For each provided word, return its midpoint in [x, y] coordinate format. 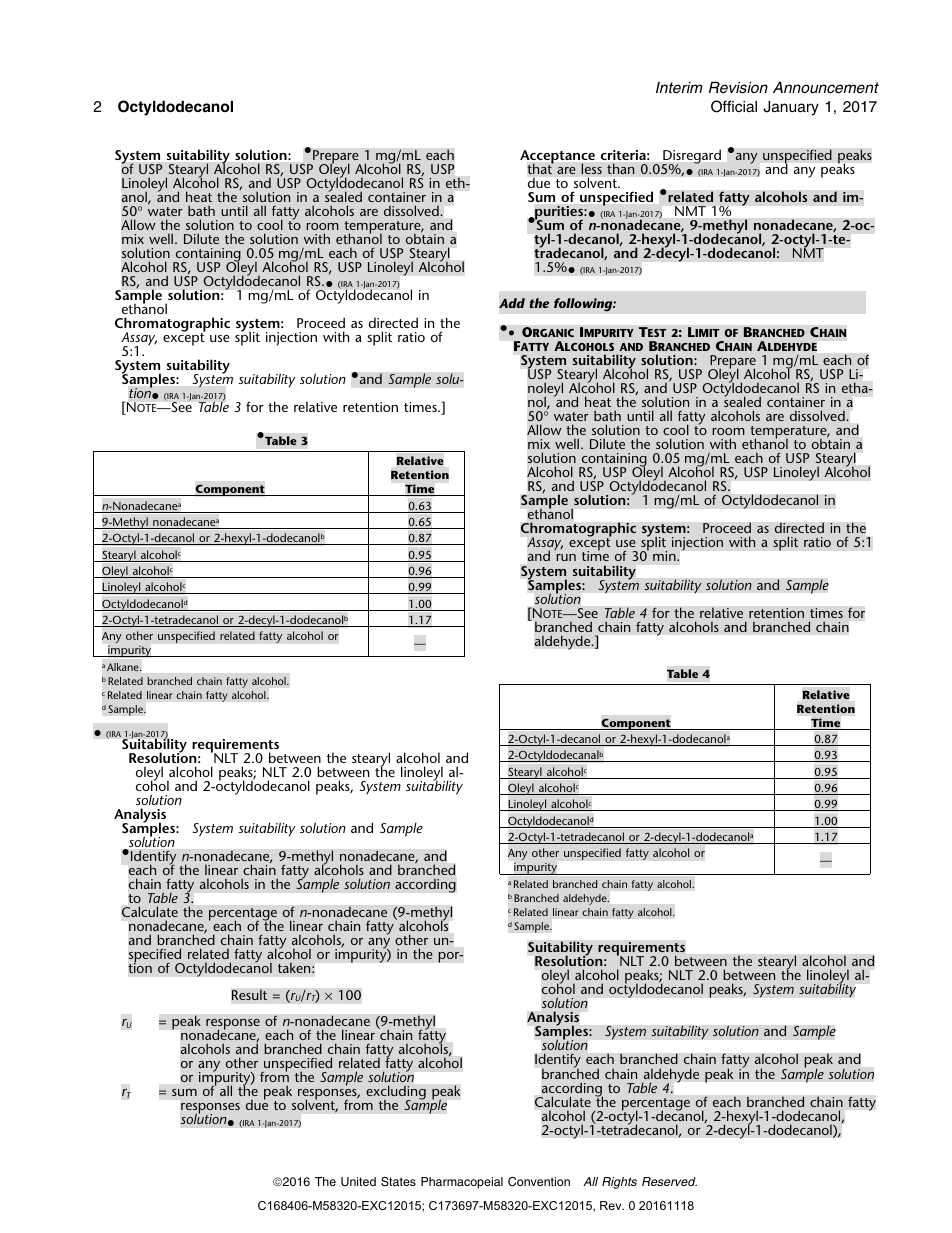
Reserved [669, 1181]
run [566, 557]
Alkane [124, 667]
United [358, 1181]
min [665, 556]
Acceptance [557, 158]
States [398, 1182]
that [540, 168]
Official [734, 106]
